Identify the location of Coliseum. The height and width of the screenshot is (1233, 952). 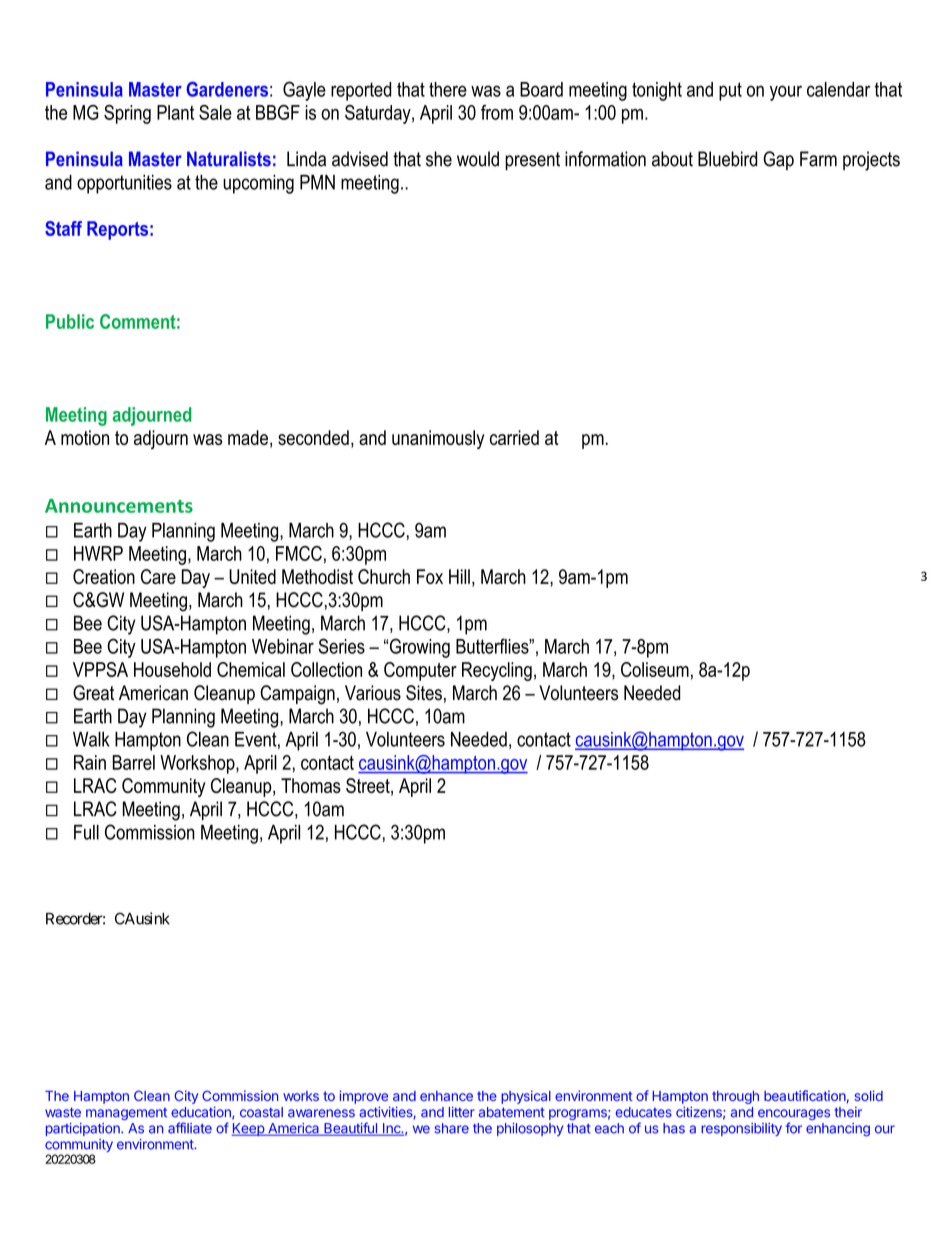
(655, 669).
